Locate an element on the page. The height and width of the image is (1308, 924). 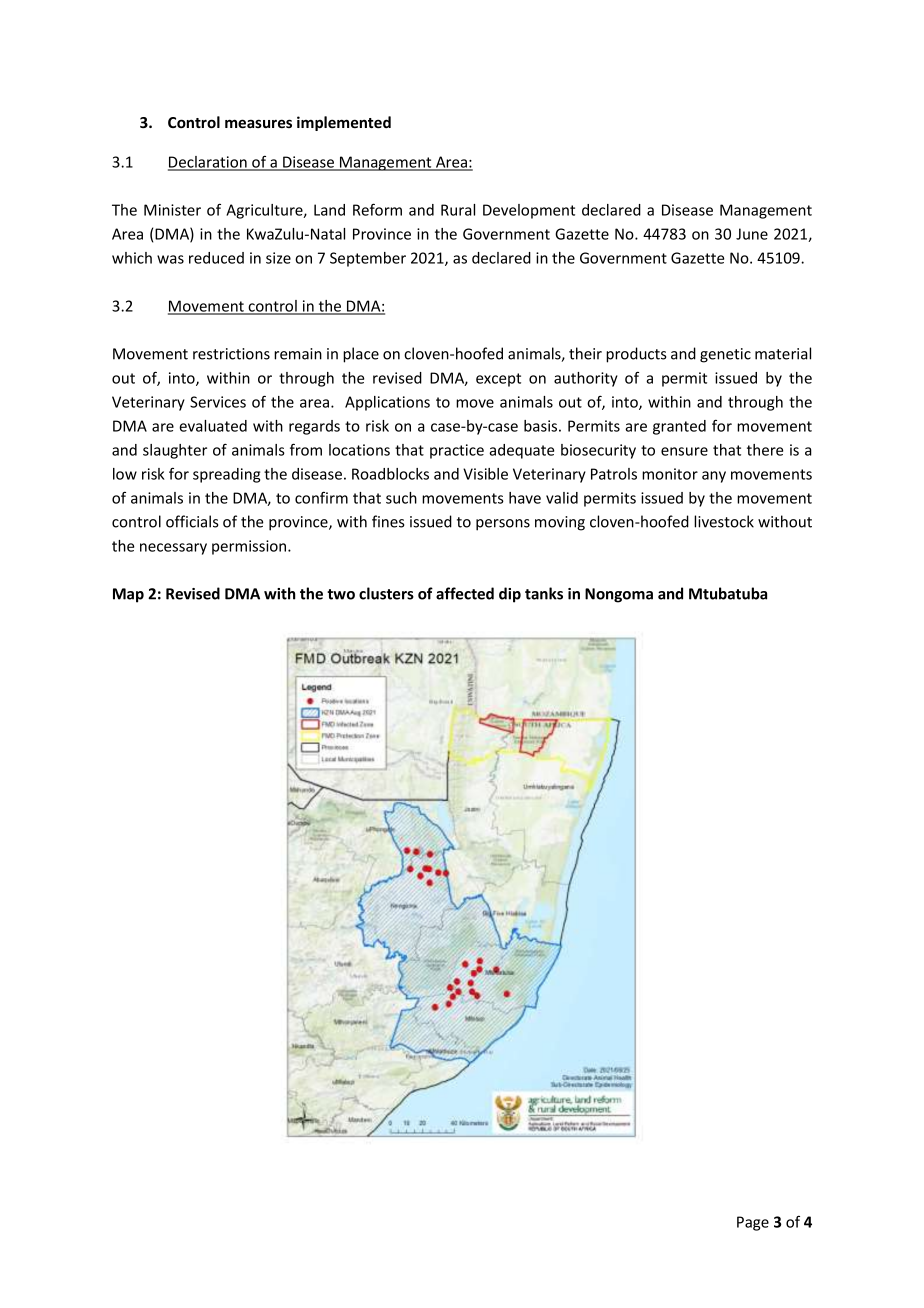
dip is located at coordinates (510, 595).
